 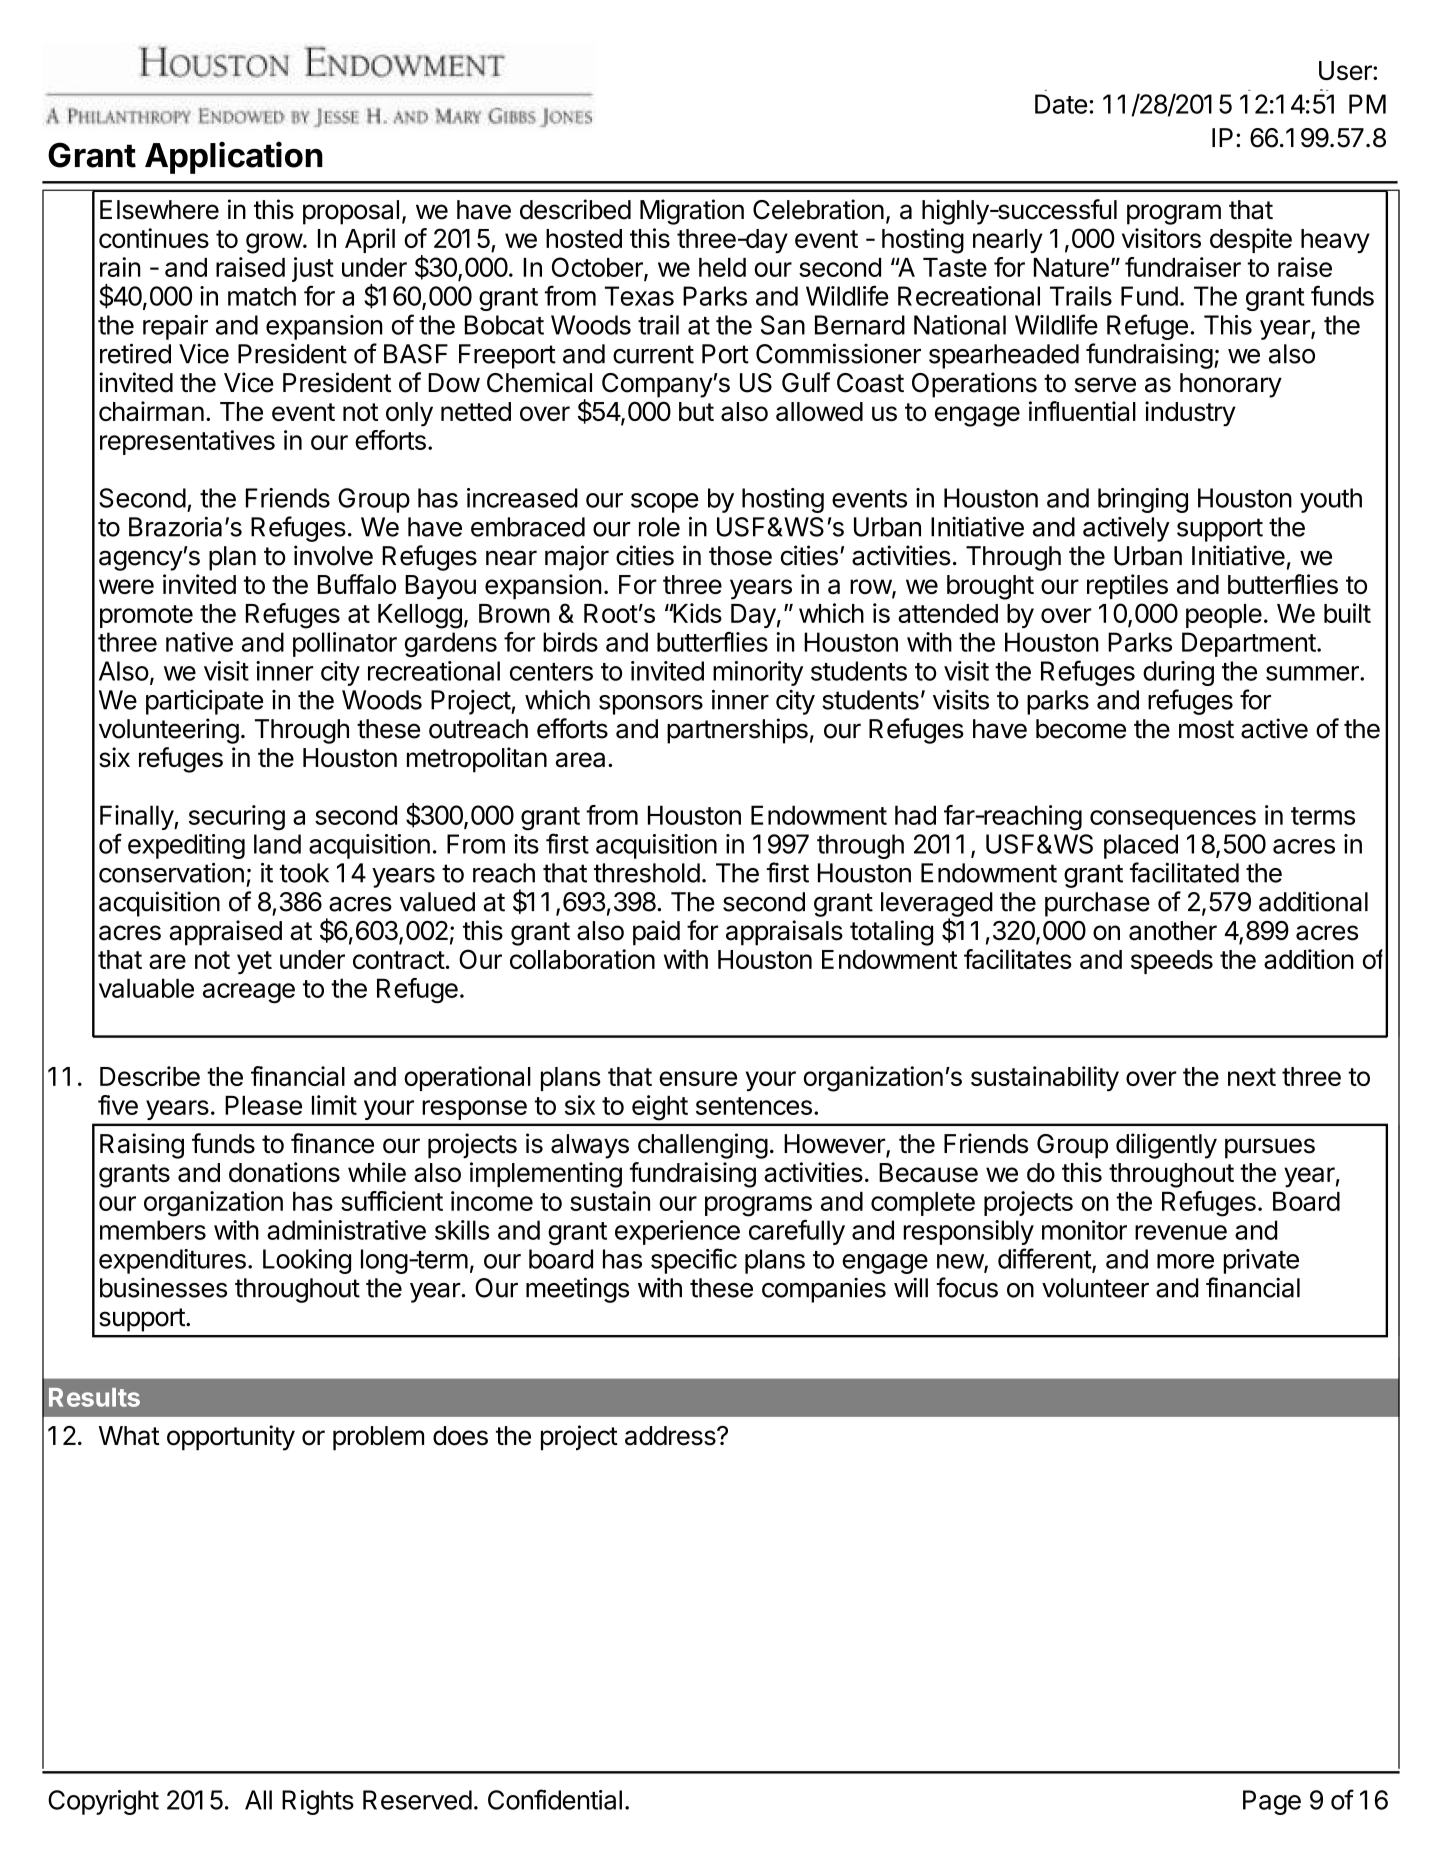 I want to click on bringing, so click(x=1143, y=500).
